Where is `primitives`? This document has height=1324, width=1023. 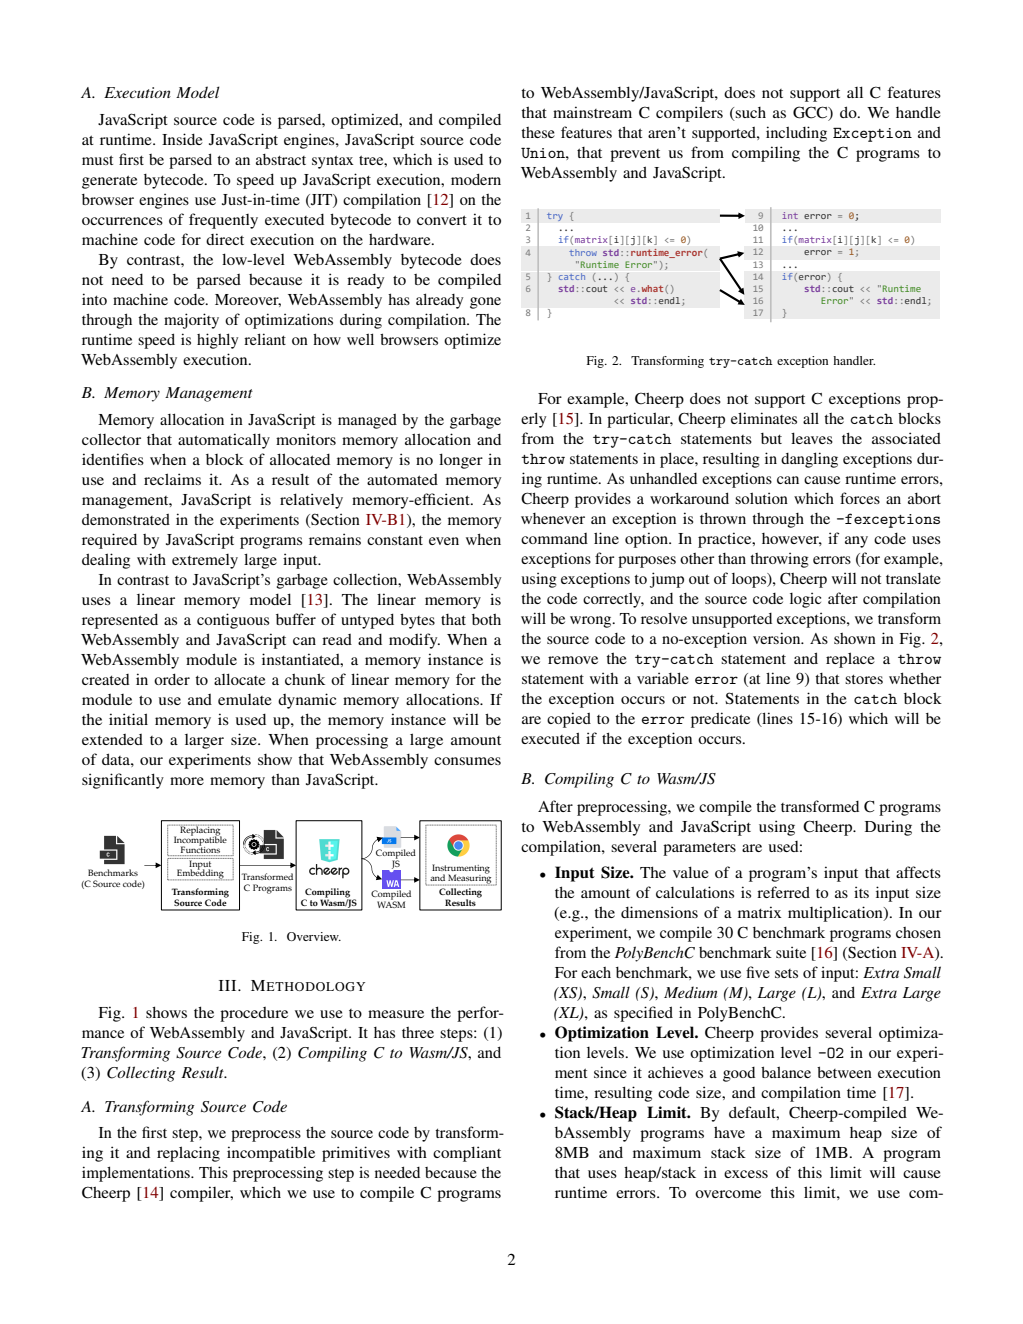
primitives is located at coordinates (356, 1154).
